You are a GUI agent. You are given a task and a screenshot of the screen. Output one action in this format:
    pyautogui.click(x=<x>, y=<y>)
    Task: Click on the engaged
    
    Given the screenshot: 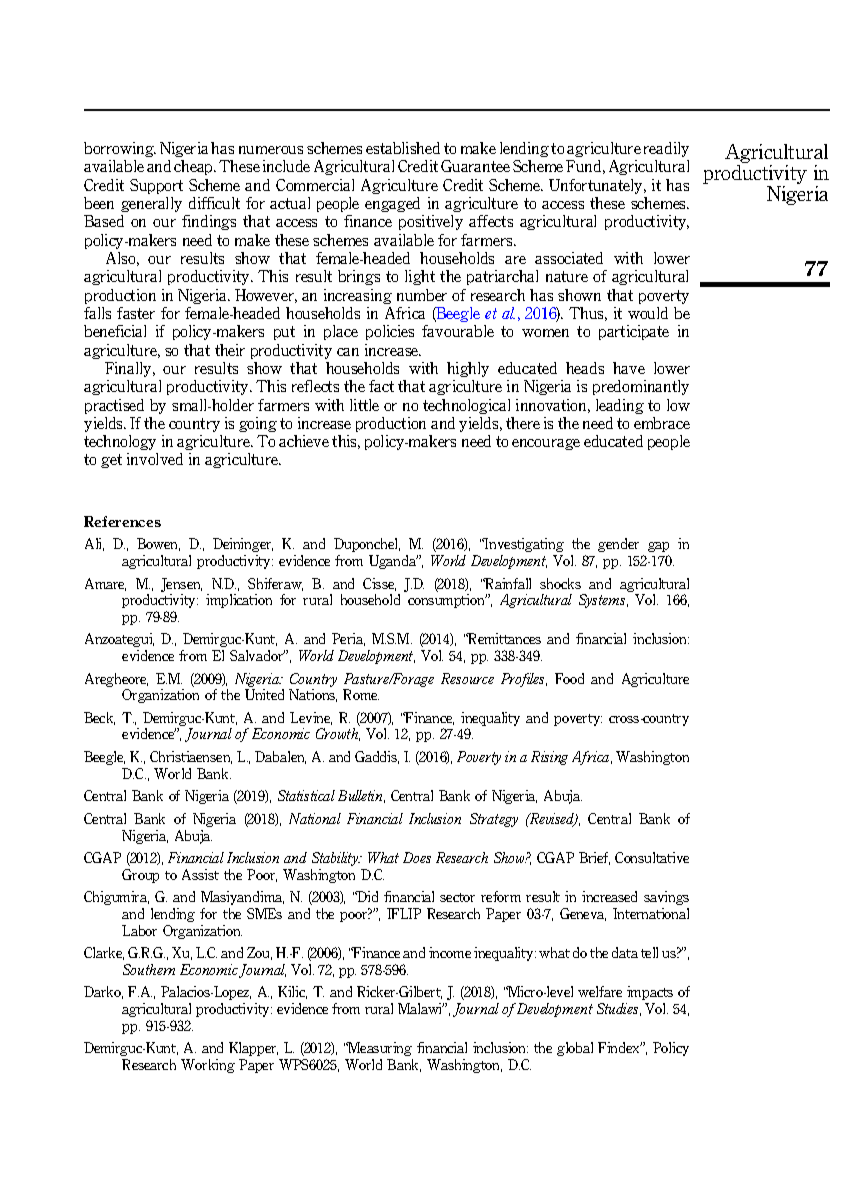 What is the action you would take?
    pyautogui.click(x=392, y=204)
